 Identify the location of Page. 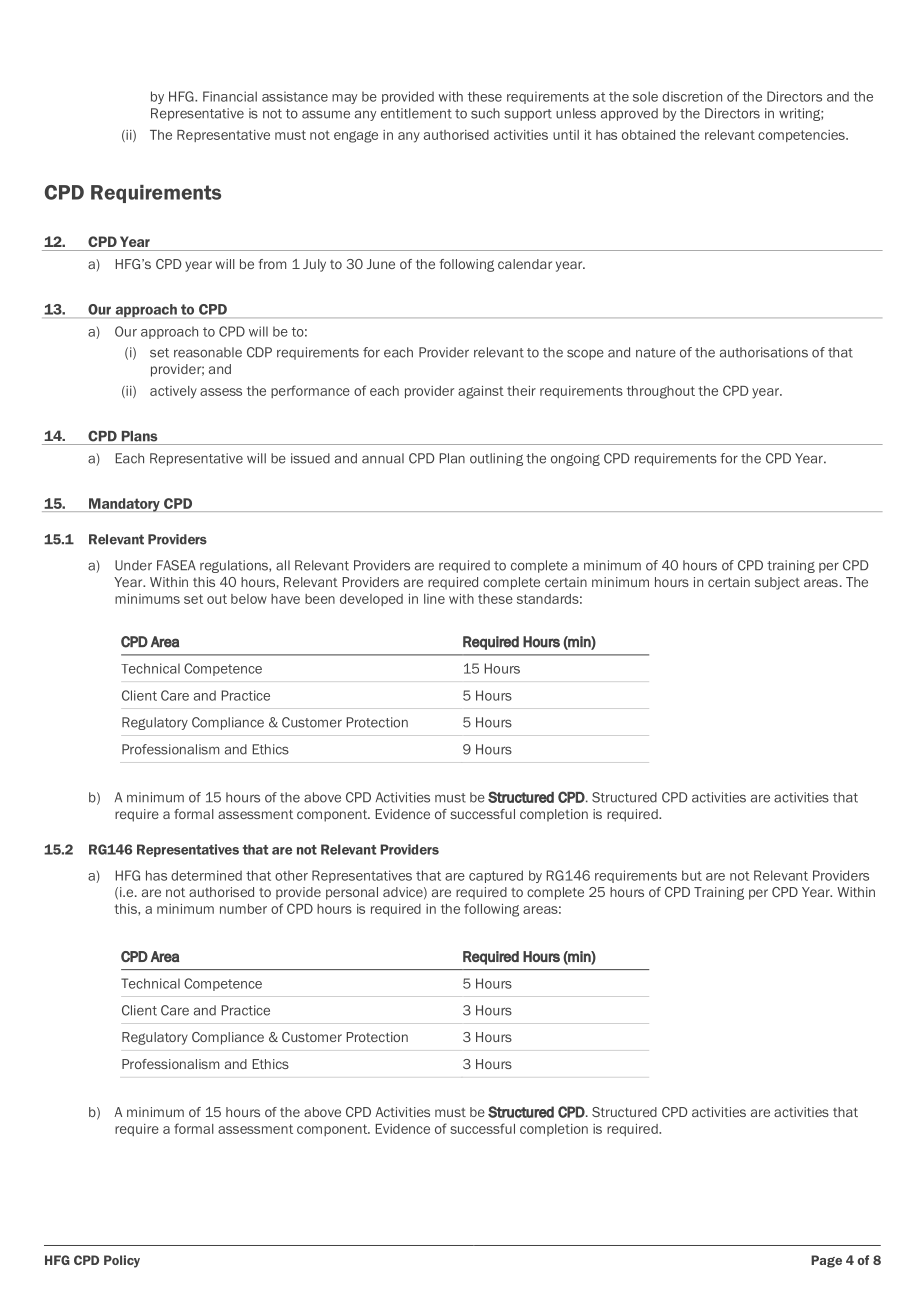
(826, 1261).
